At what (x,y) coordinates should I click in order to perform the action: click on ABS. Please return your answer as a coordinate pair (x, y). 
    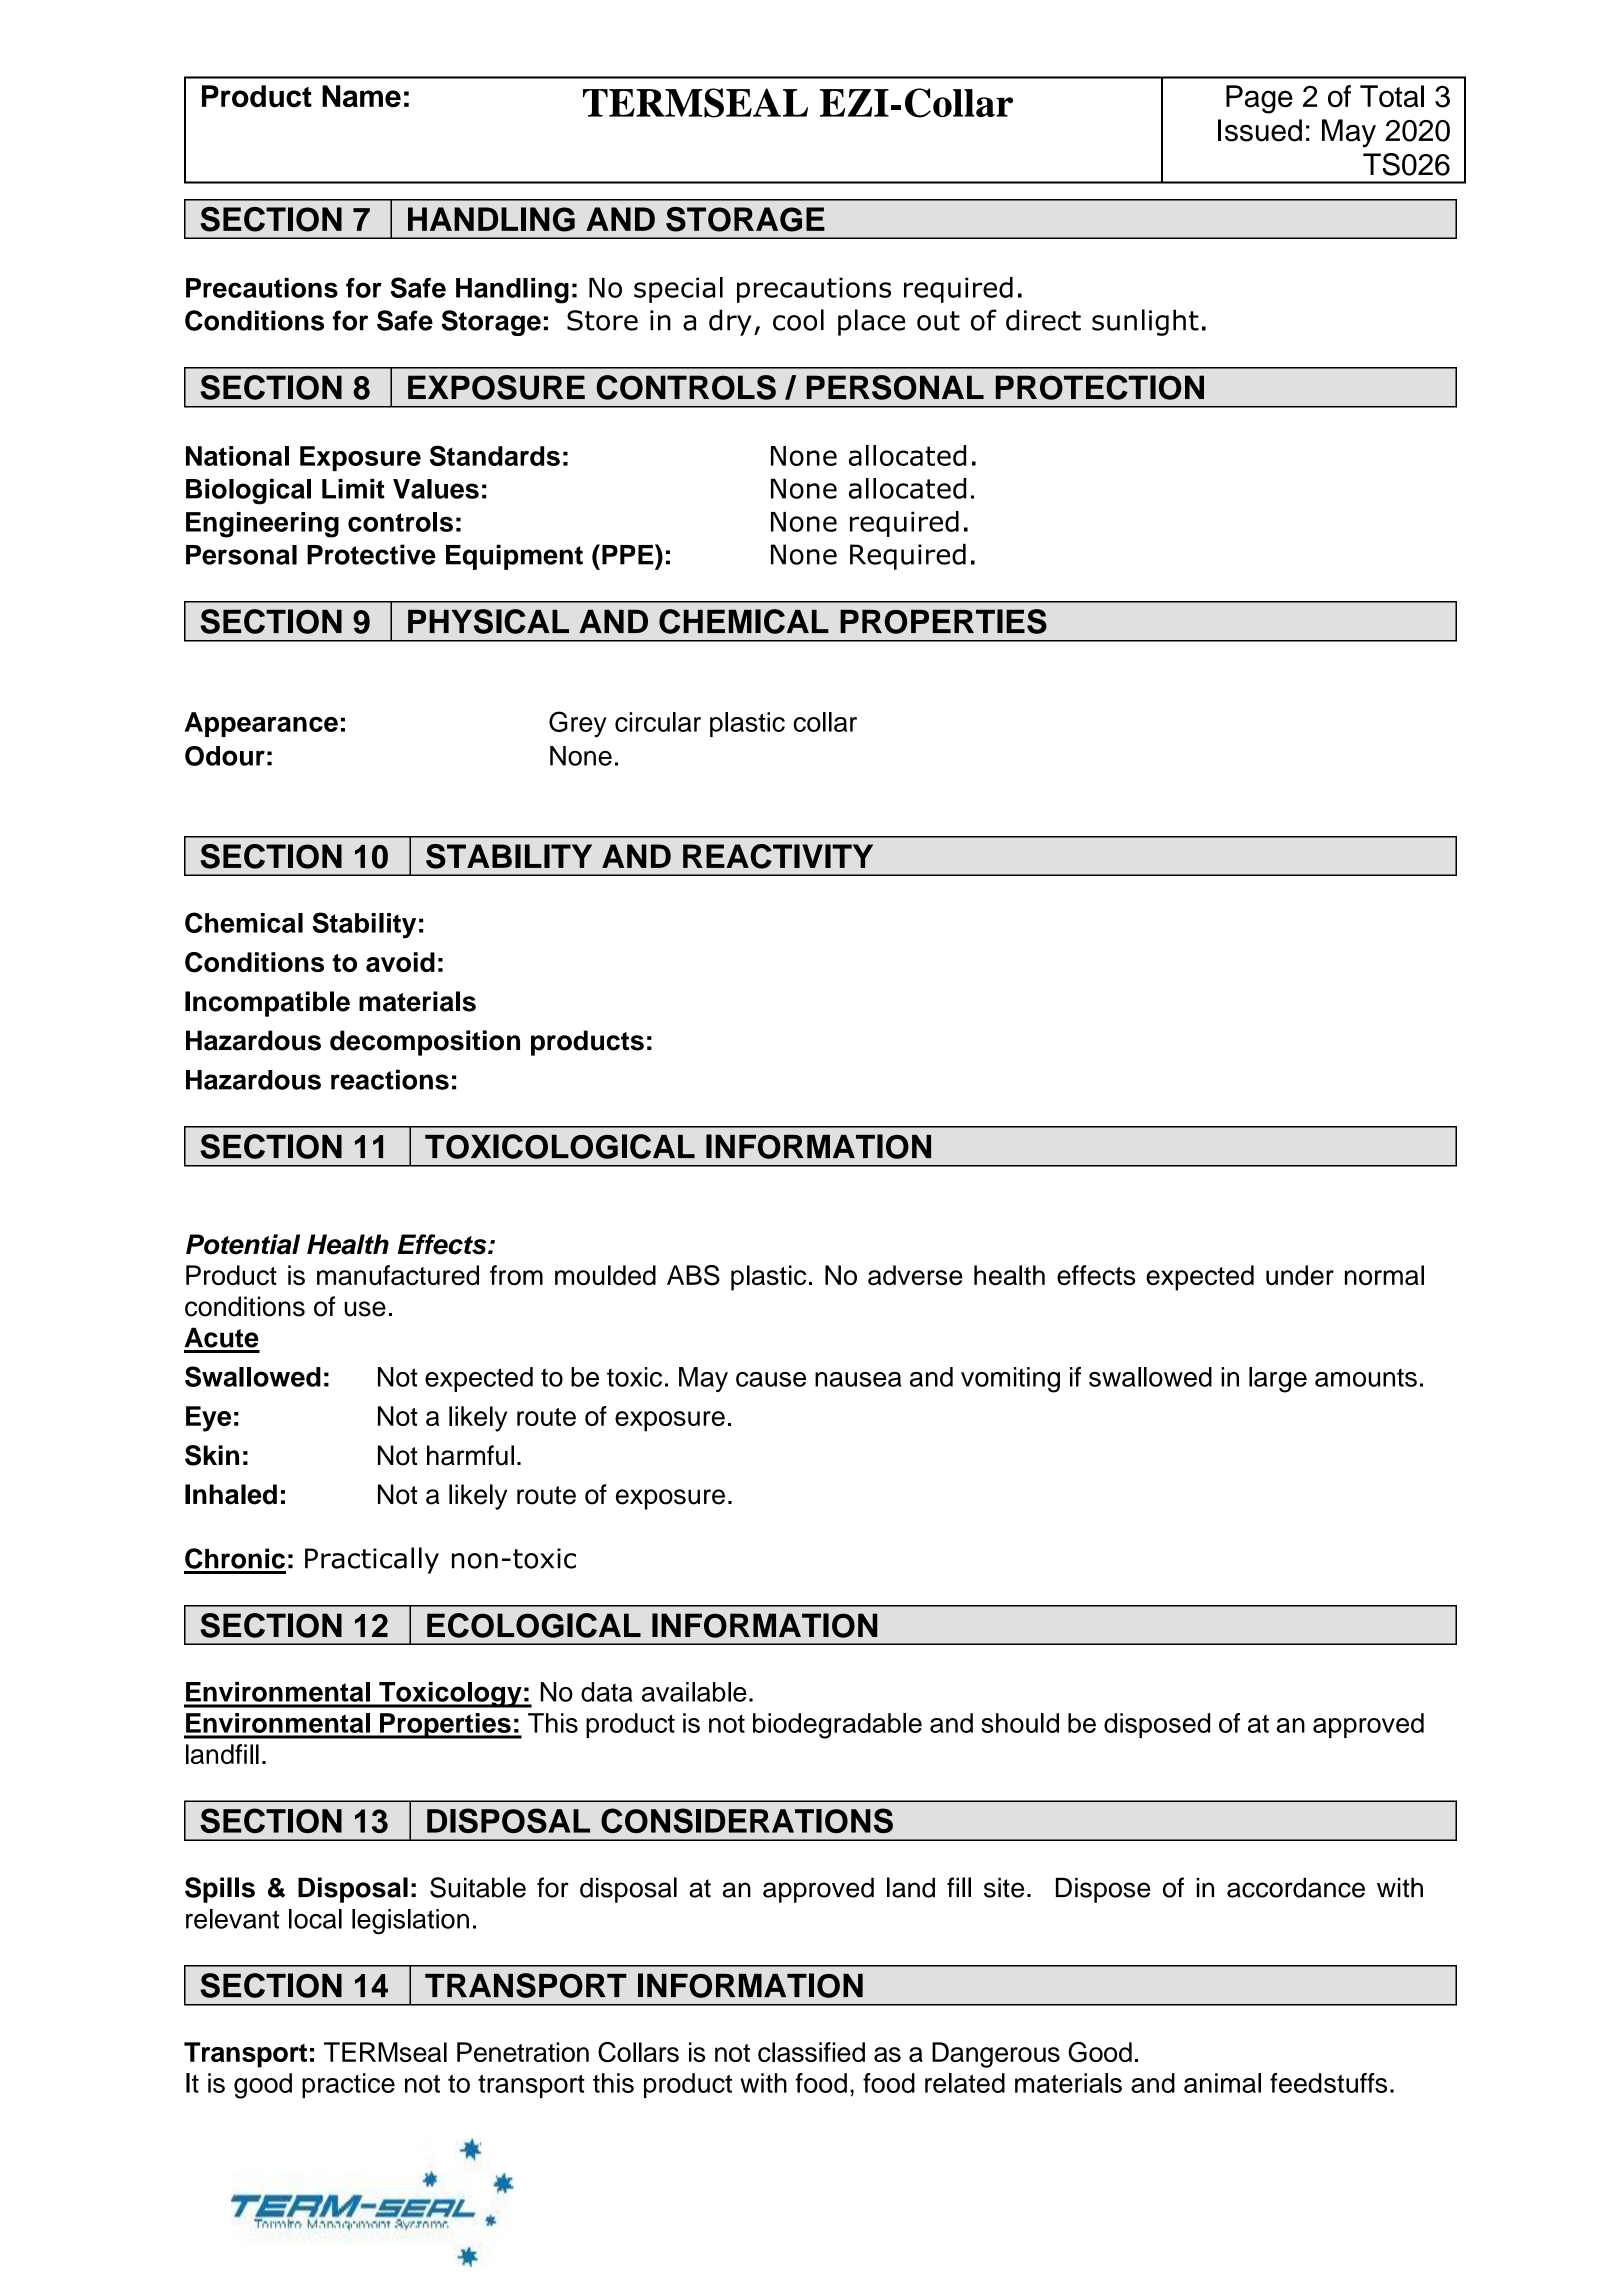
    Looking at the image, I should click on (693, 1275).
